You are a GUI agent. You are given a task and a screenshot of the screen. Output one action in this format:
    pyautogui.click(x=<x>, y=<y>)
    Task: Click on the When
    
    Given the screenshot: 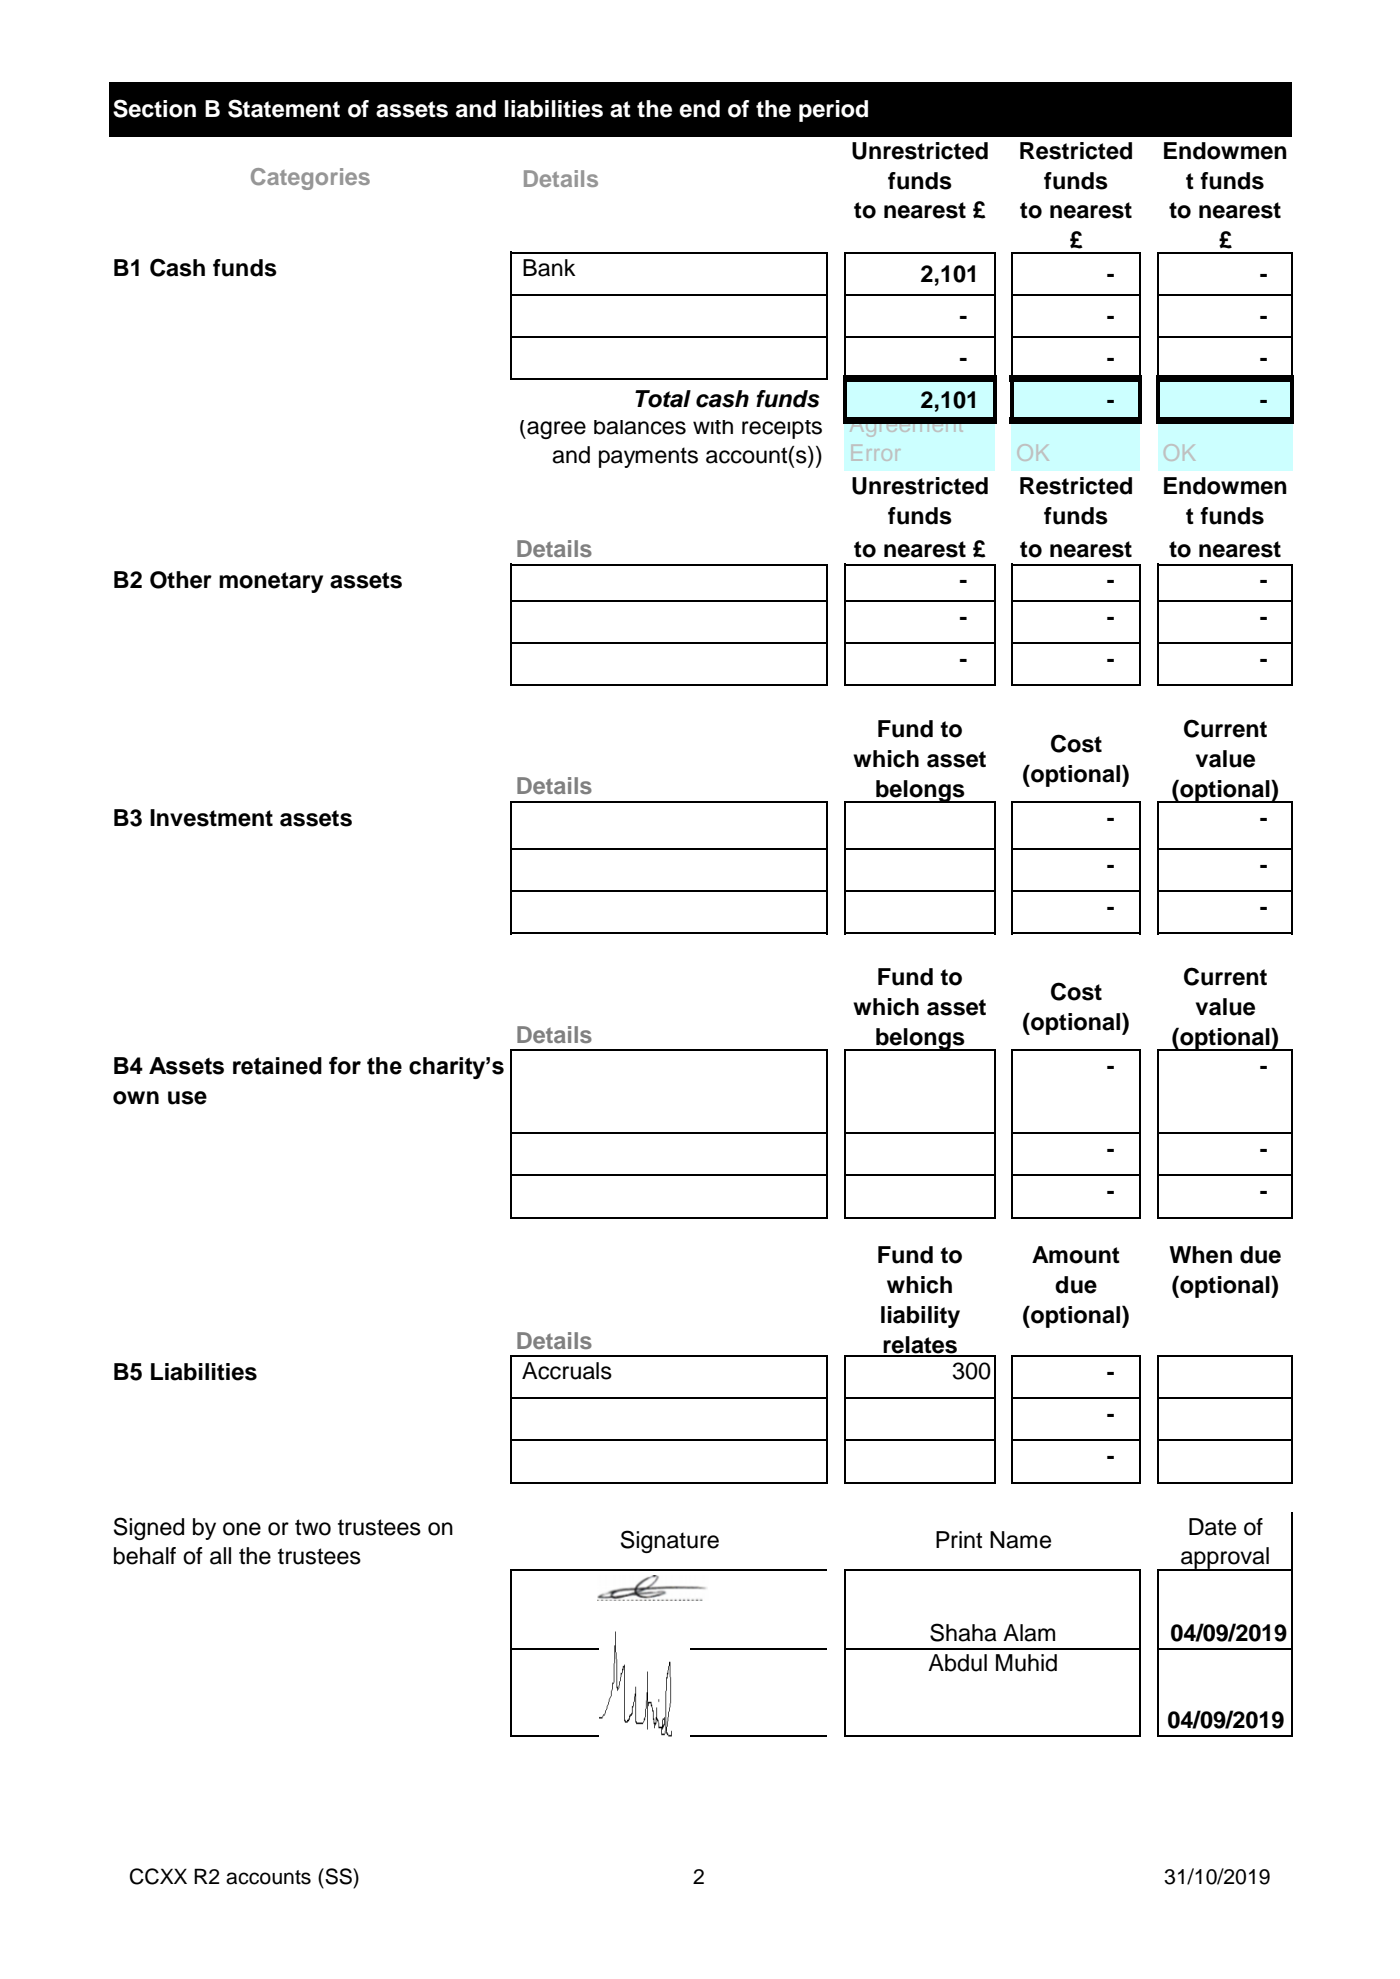 What is the action you would take?
    pyautogui.click(x=1200, y=1255)
